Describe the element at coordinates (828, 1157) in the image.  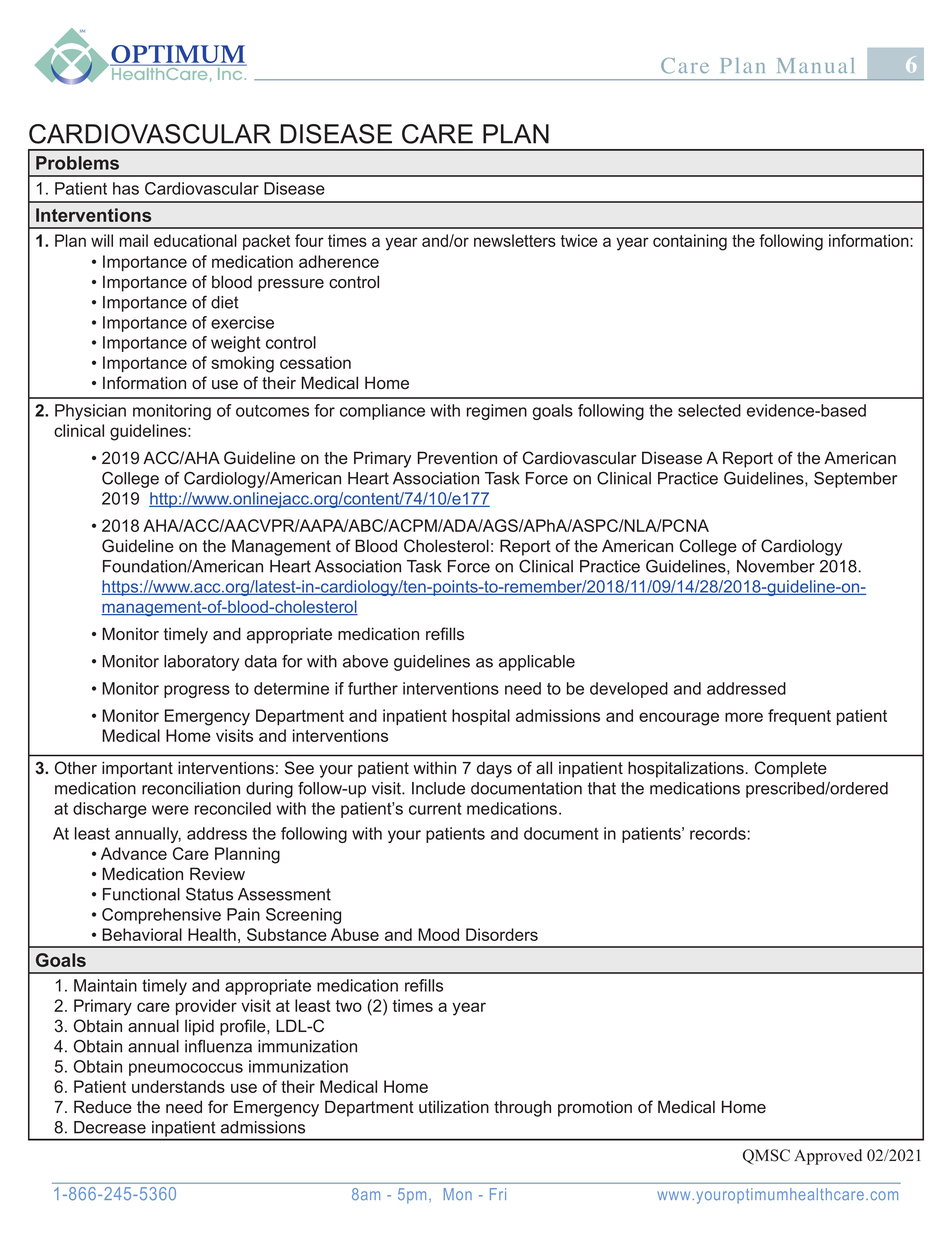
I see `Approved` at that location.
